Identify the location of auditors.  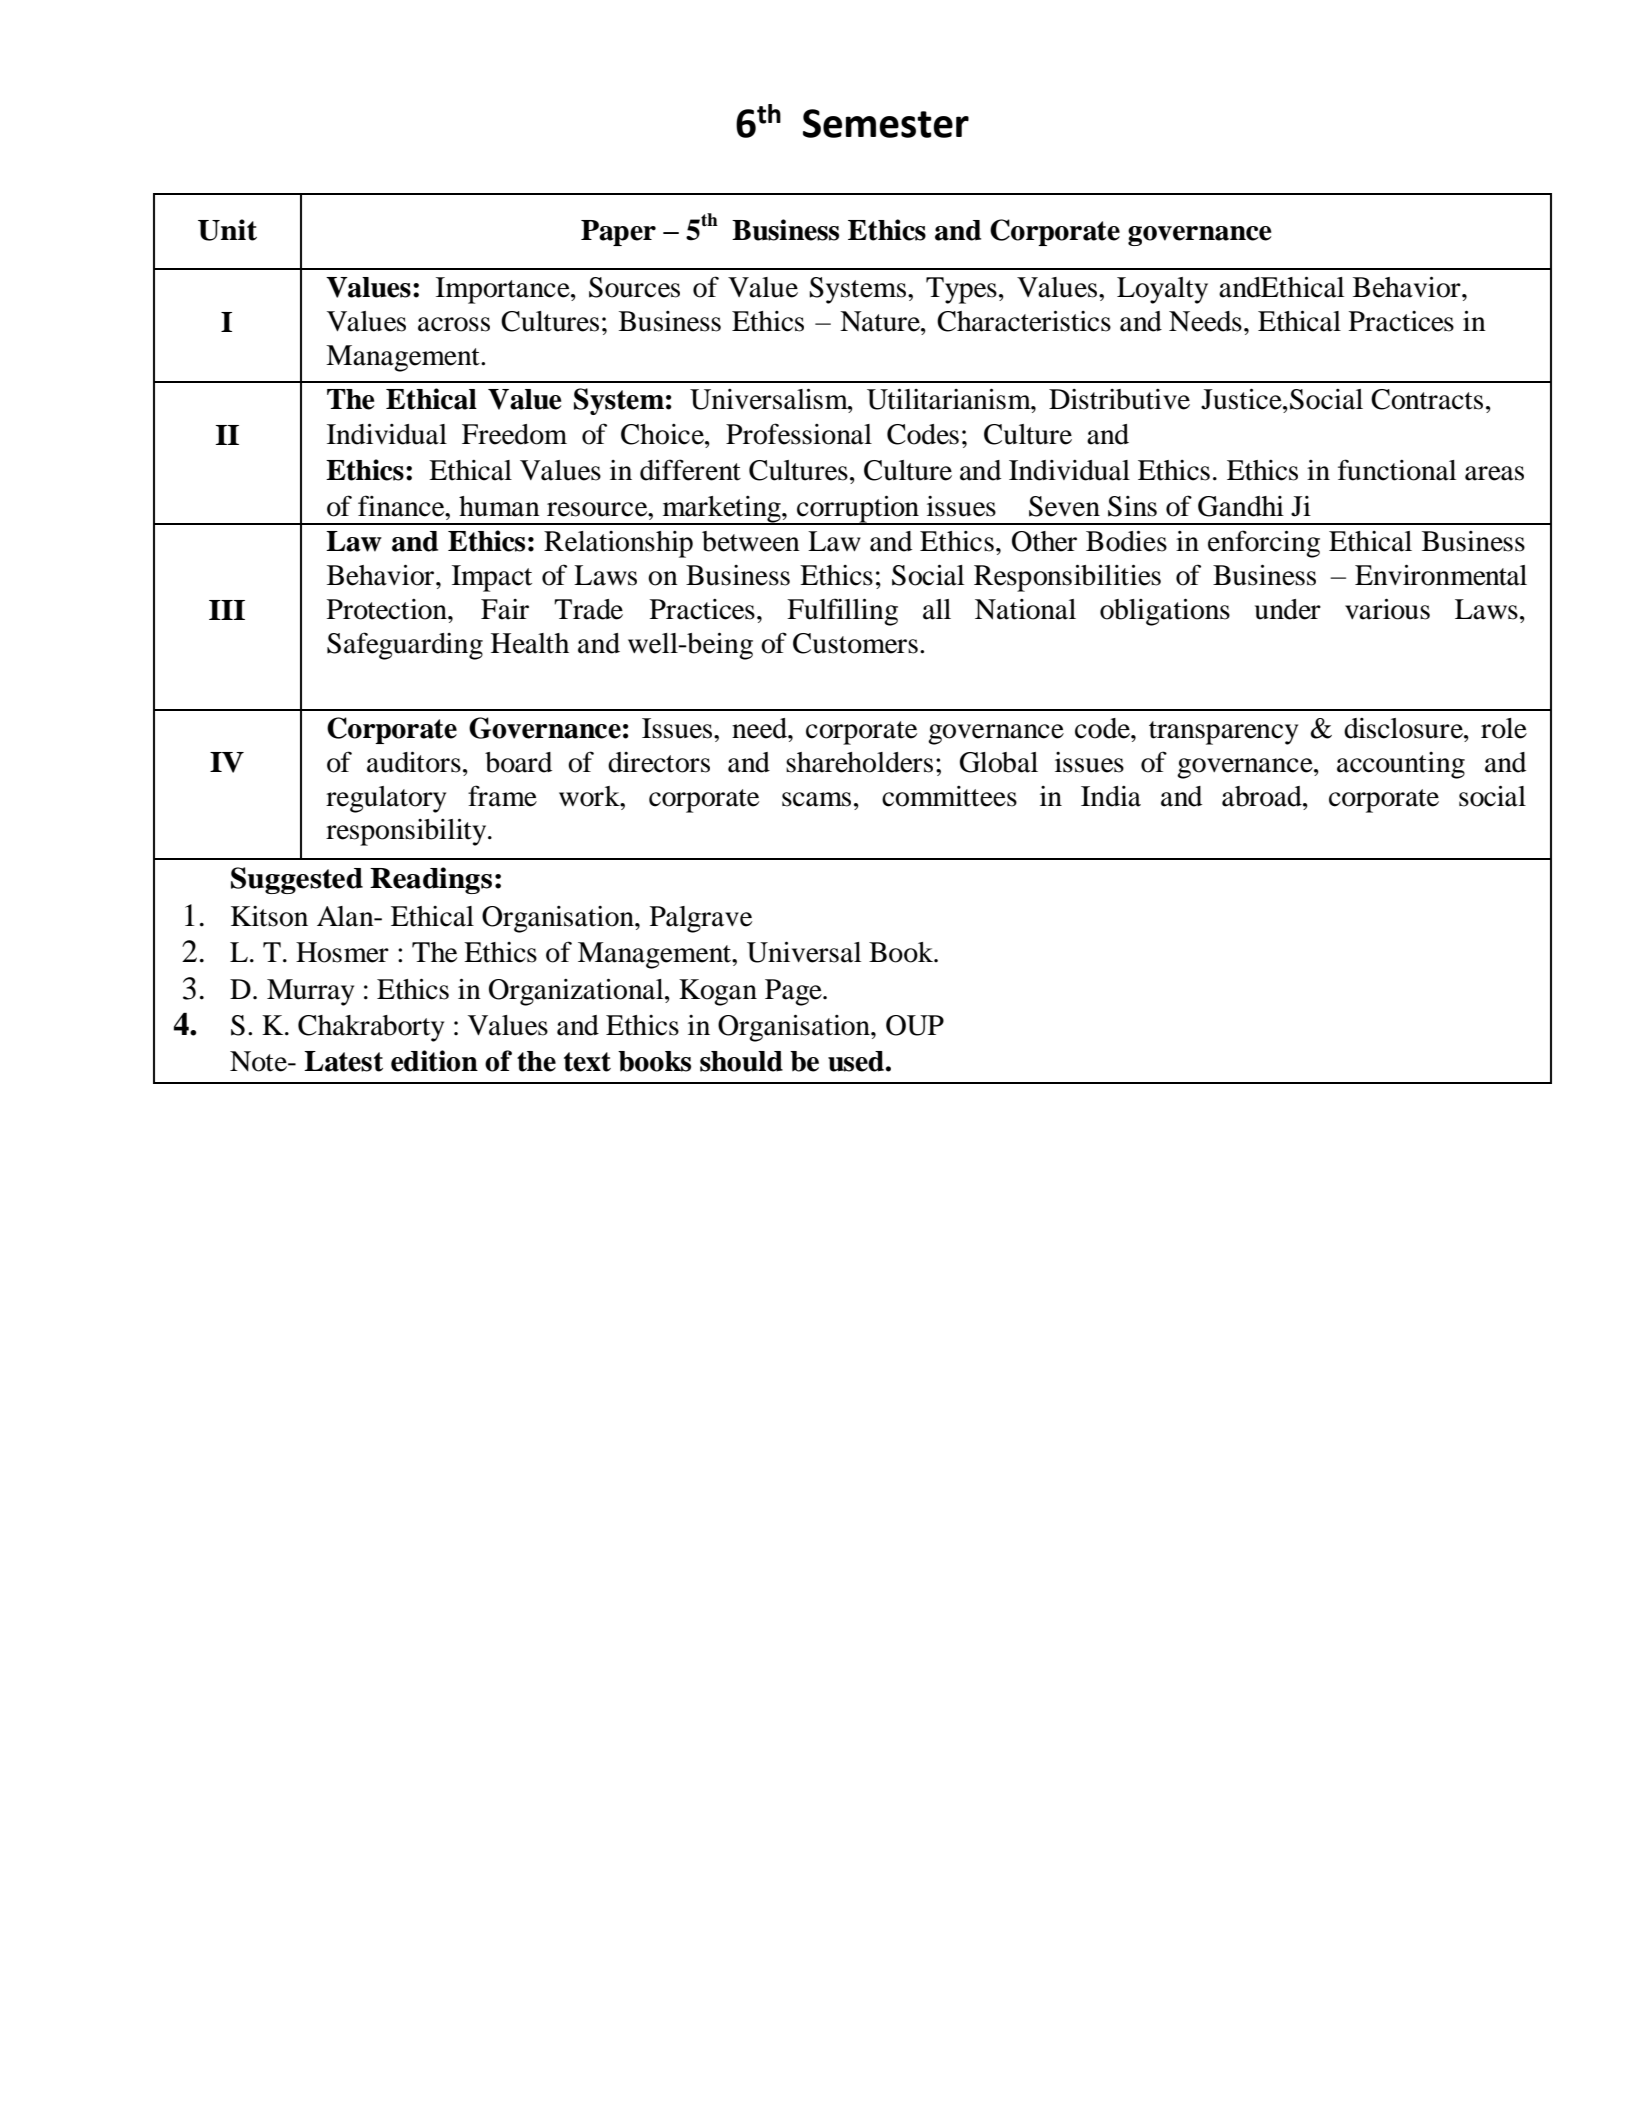
(414, 762).
